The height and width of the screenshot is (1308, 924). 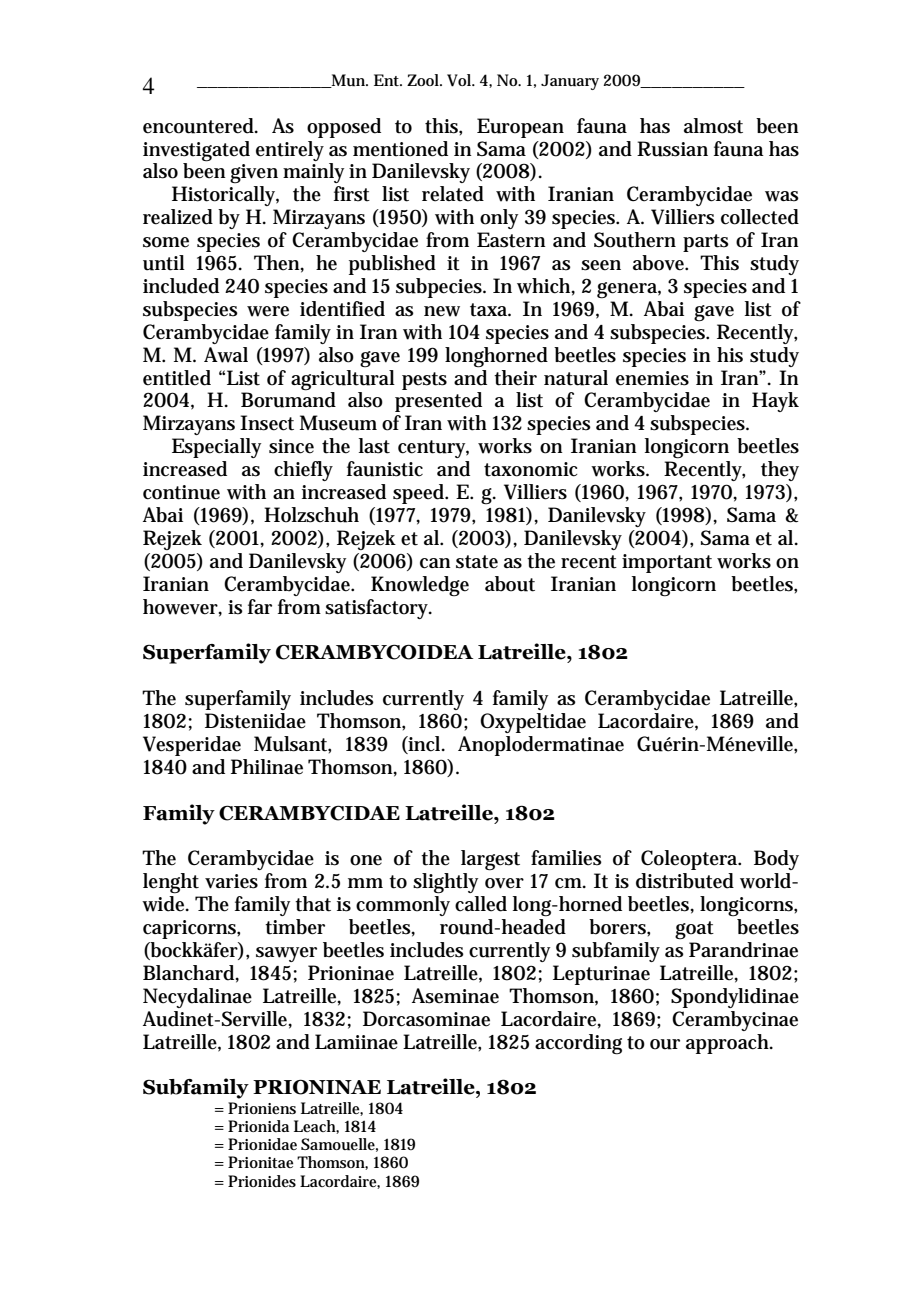 I want to click on sawyer, so click(x=286, y=954).
